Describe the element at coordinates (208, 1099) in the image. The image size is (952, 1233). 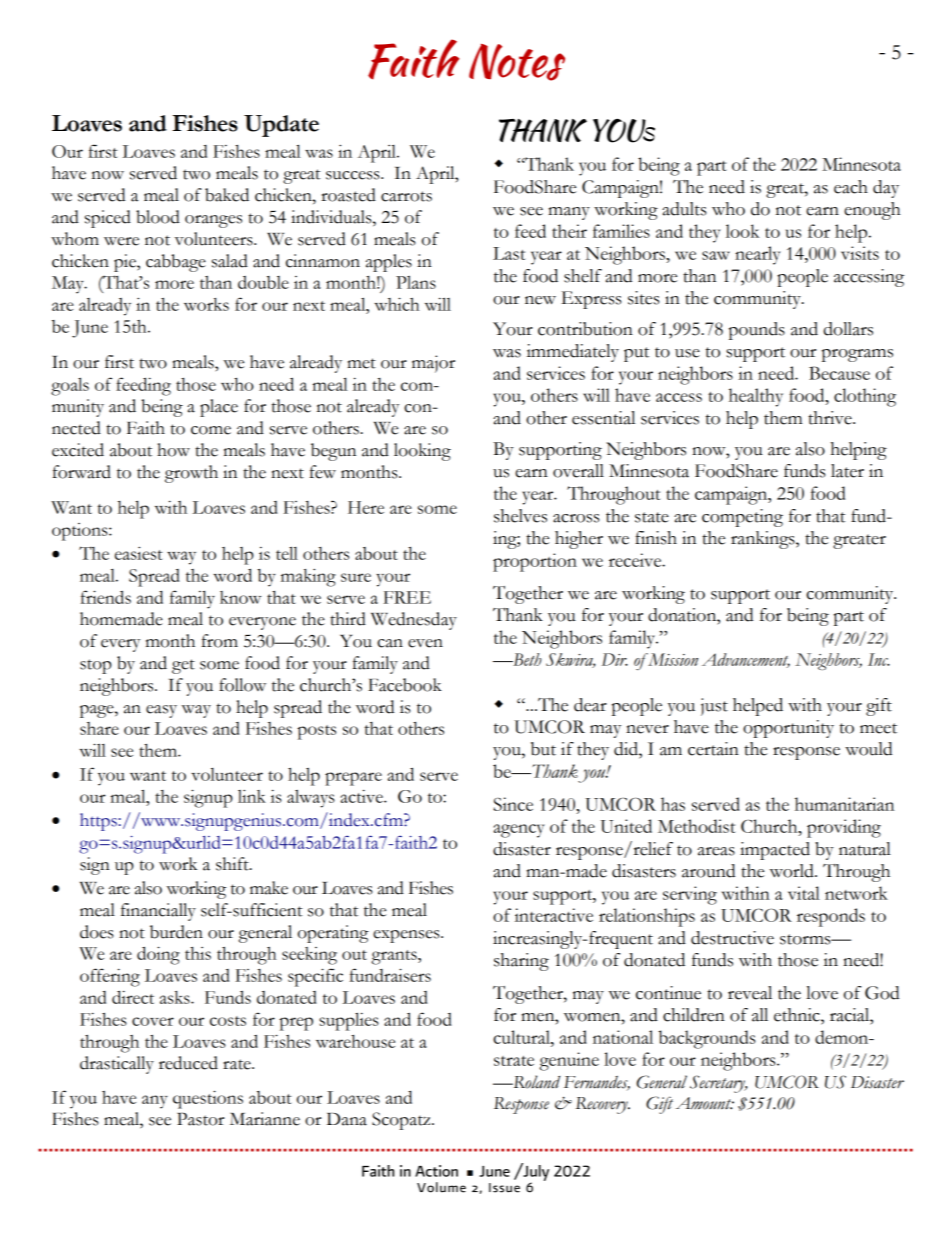
I see `questions` at that location.
